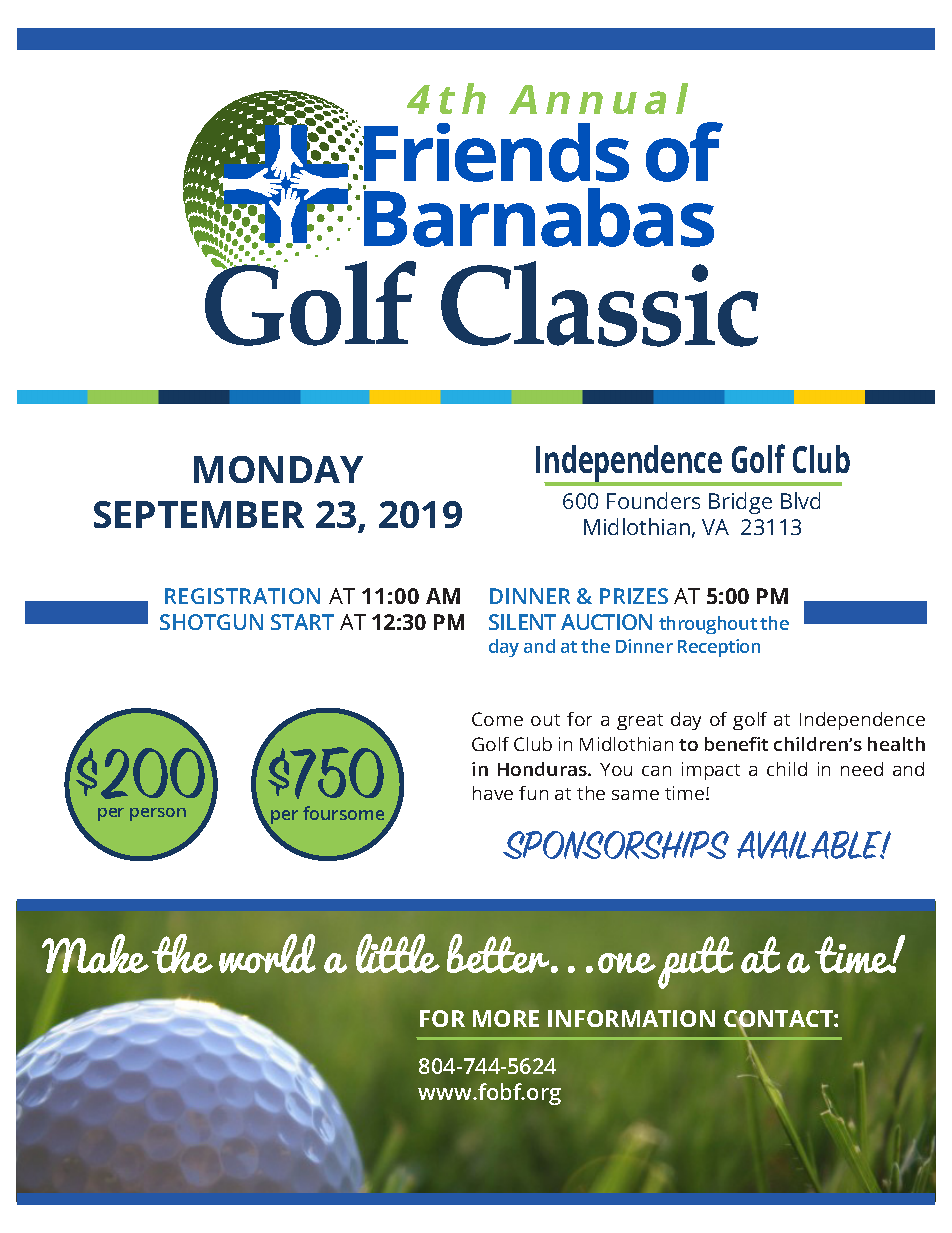 Image resolution: width=952 pixels, height=1233 pixels. Describe the element at coordinates (493, 793) in the image. I see `have` at that location.
